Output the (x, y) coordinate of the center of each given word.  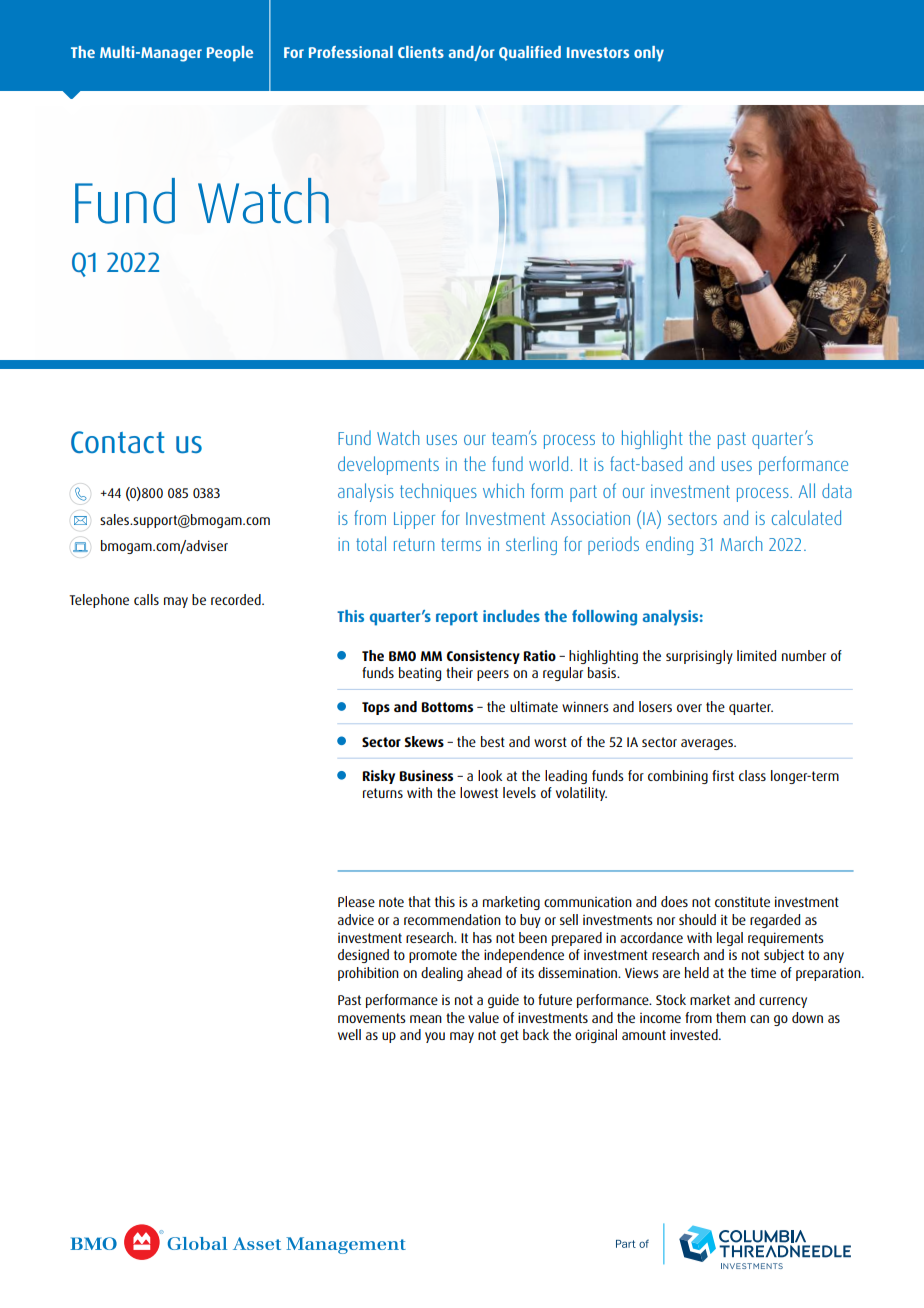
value (483, 1017)
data (837, 490)
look (490, 775)
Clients (421, 52)
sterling (531, 545)
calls (146, 599)
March (741, 543)
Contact (117, 442)
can (759, 1019)
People (230, 54)
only (649, 54)
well (349, 1034)
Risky (378, 777)
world (548, 463)
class (752, 775)
